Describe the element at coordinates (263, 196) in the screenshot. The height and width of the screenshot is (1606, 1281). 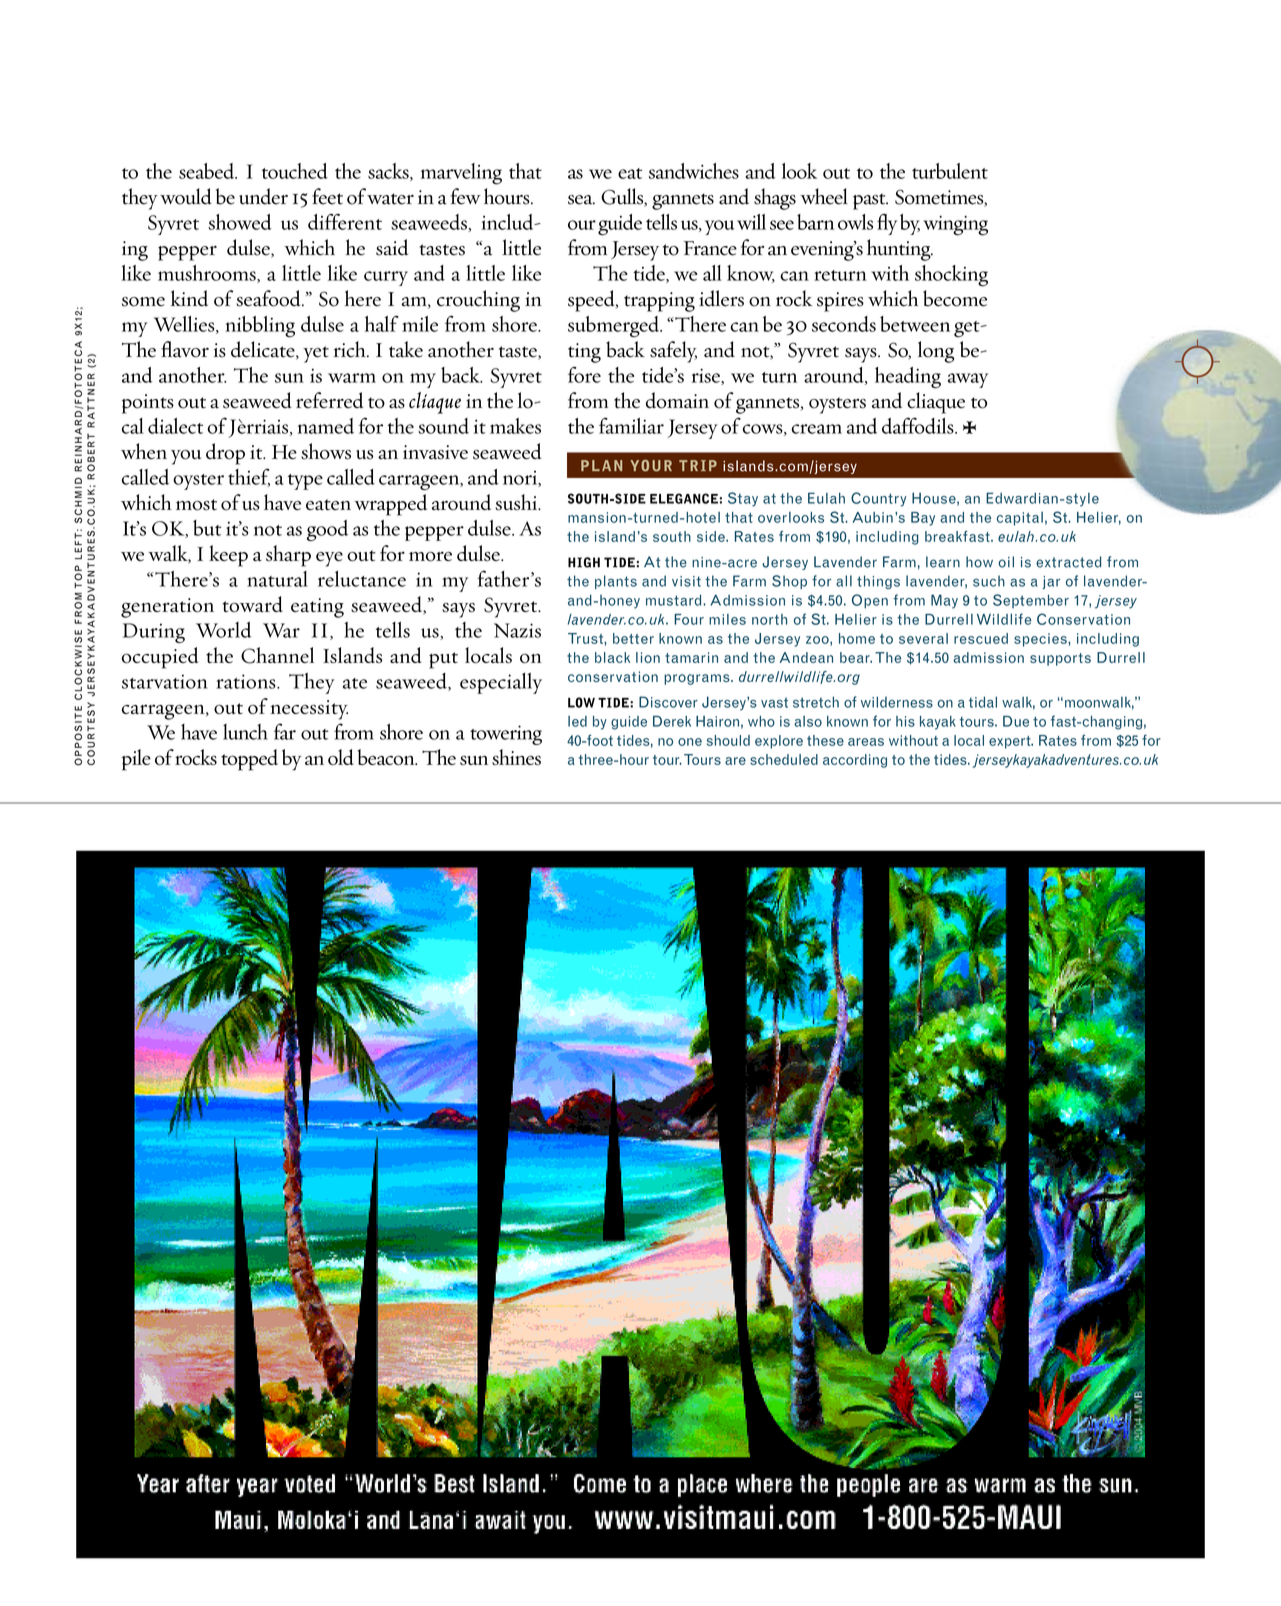
I see `under` at that location.
